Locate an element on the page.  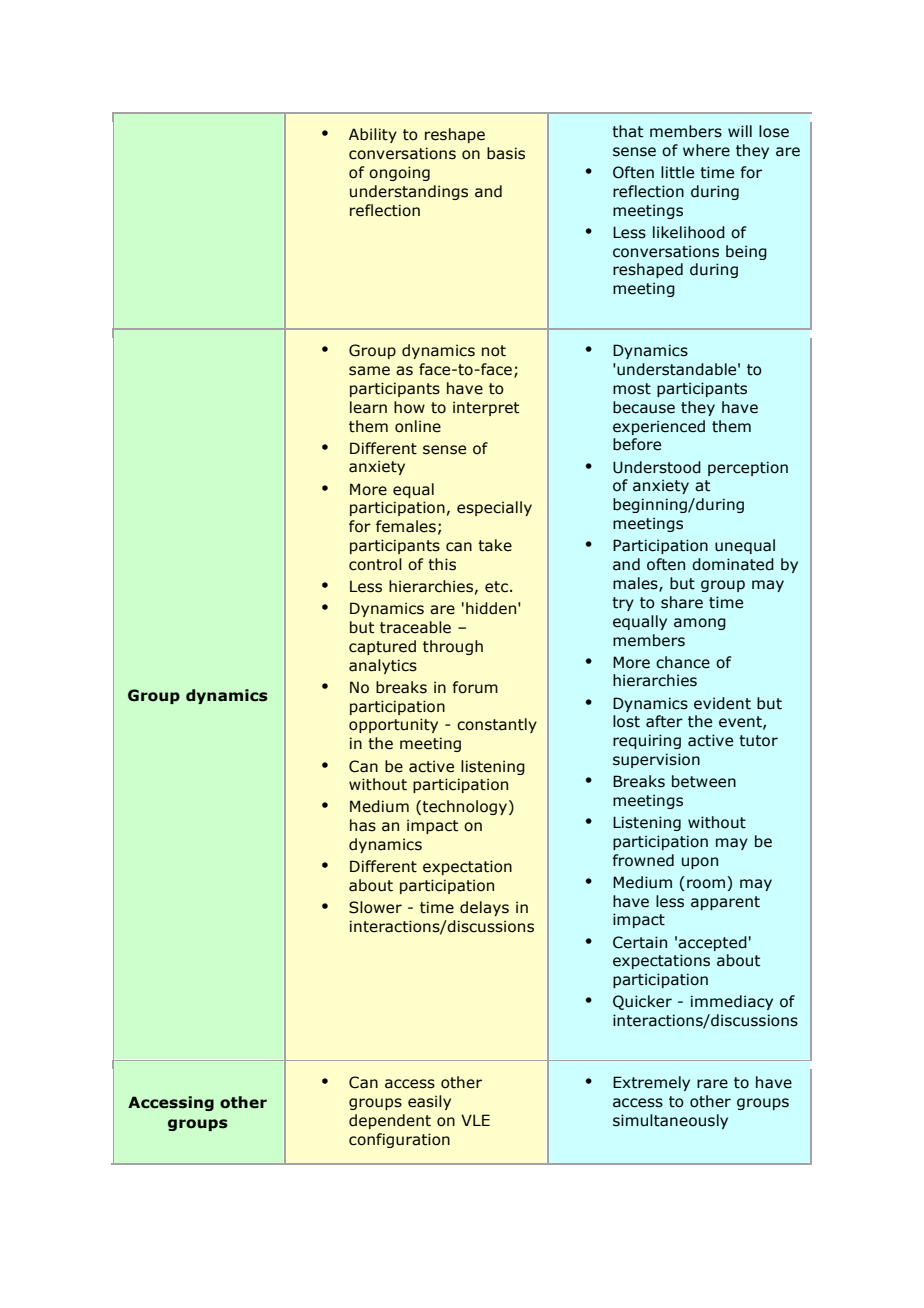
Extremely is located at coordinates (651, 1083).
